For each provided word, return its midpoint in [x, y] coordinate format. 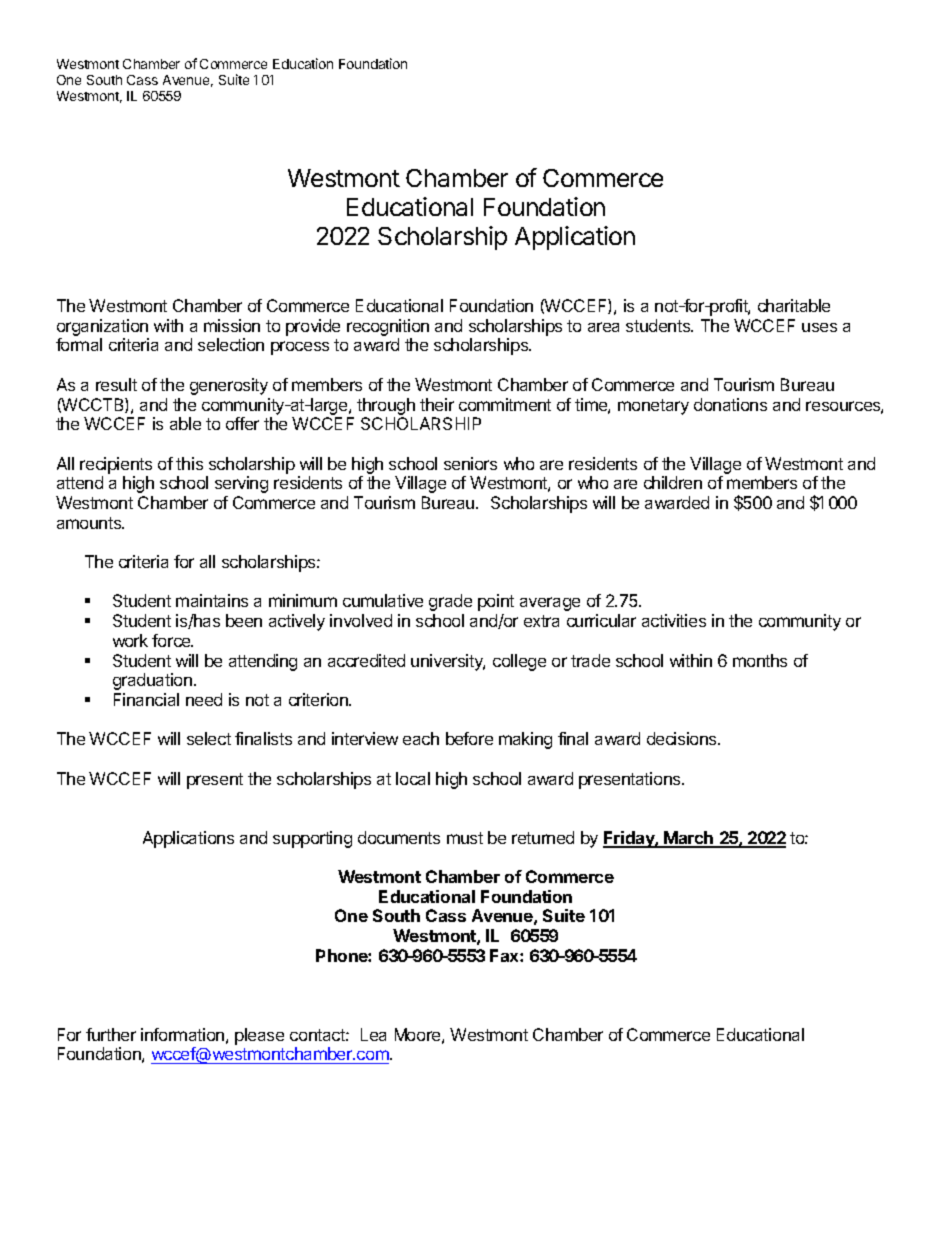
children [673, 482]
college [519, 662]
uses [819, 327]
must [465, 838]
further [111, 1034]
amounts [90, 523]
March [689, 839]
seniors [470, 463]
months [760, 660]
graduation [152, 681]
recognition [388, 327]
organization [102, 327]
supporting [312, 839]
